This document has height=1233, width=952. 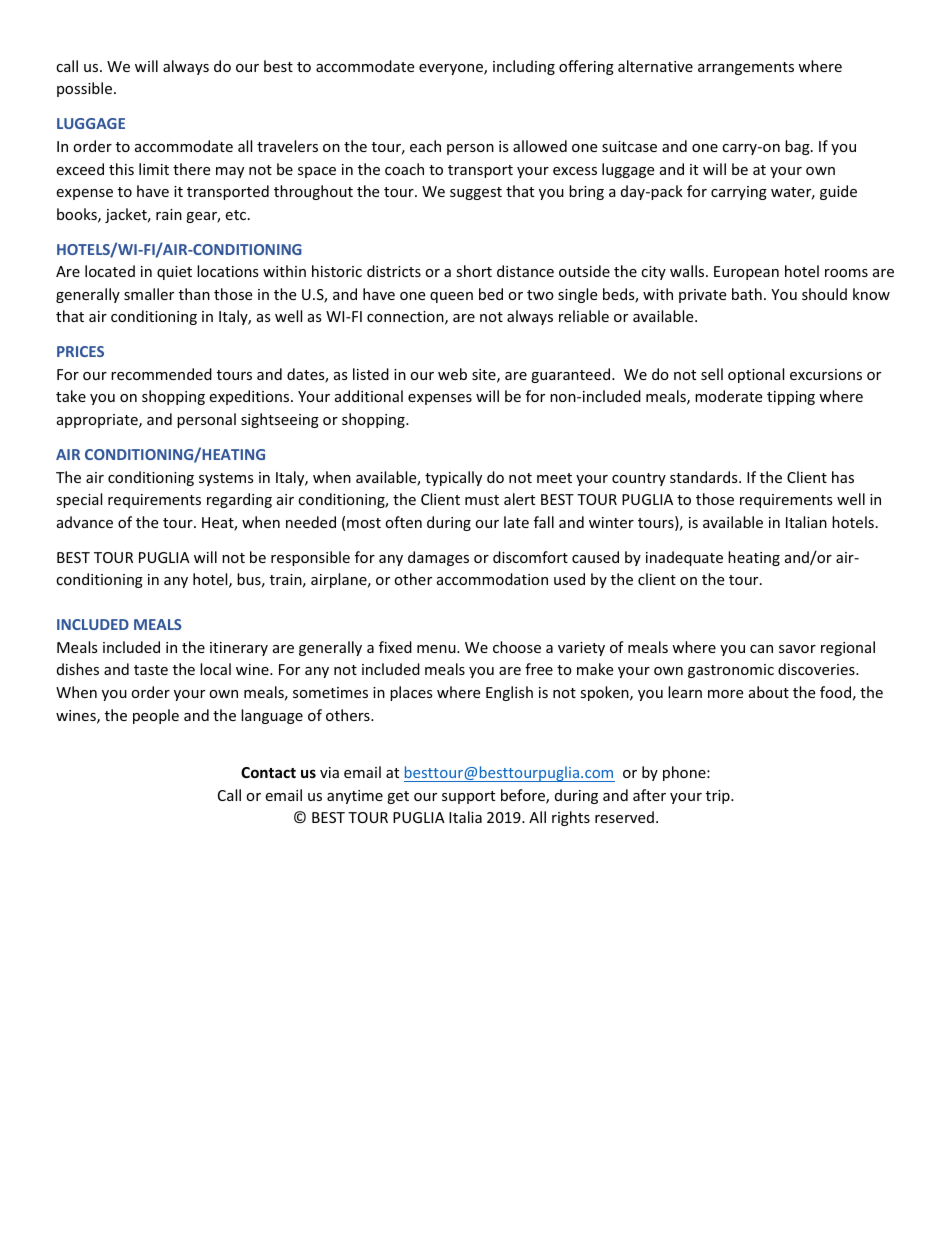 I want to click on inadequate, so click(x=684, y=558).
